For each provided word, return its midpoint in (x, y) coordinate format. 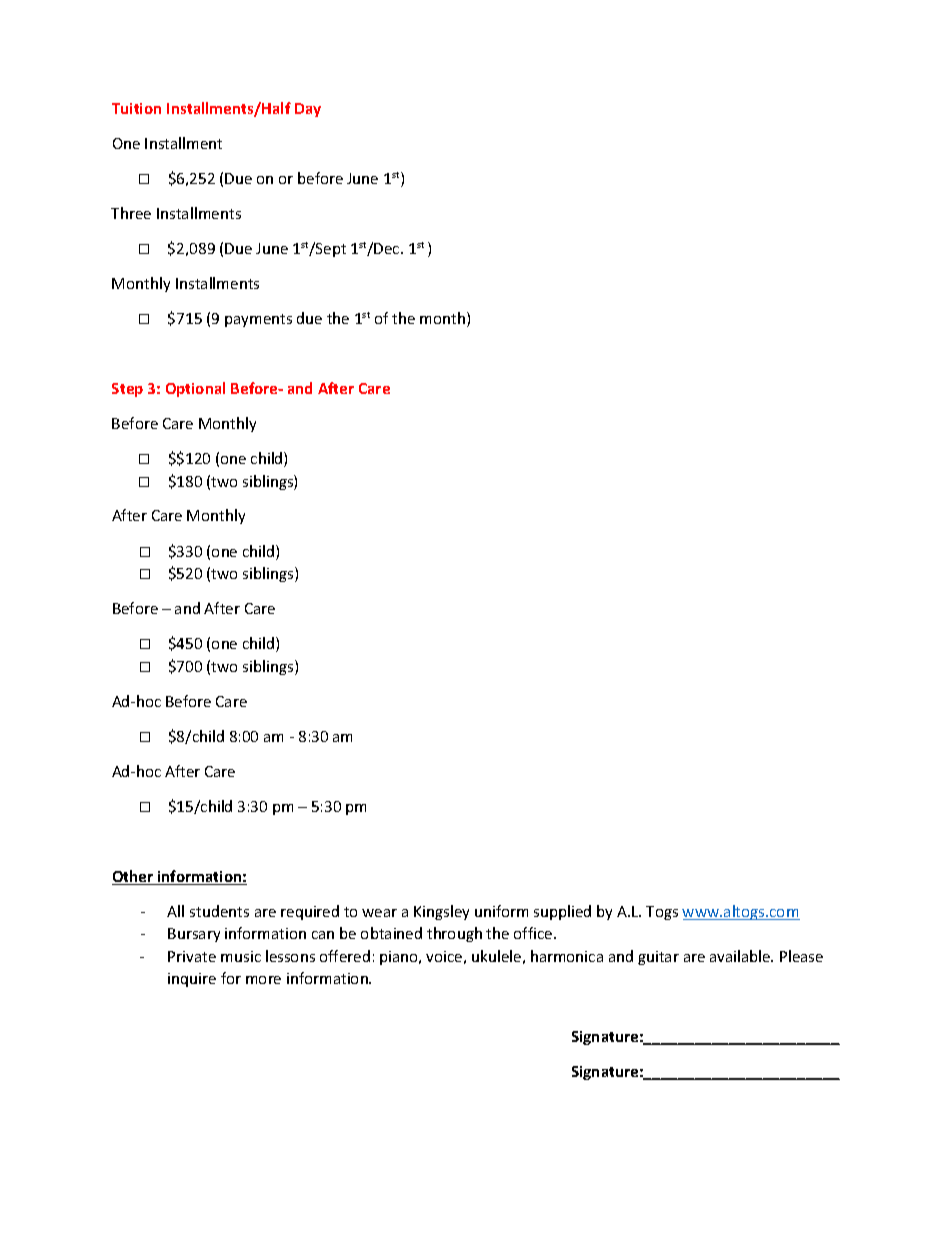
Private (192, 956)
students (219, 911)
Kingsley (441, 912)
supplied (562, 912)
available (741, 956)
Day (308, 110)
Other (134, 877)
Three (131, 213)
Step (127, 390)
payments (258, 320)
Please (801, 956)
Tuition (136, 108)
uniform (501, 911)
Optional (195, 389)
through (454, 934)
